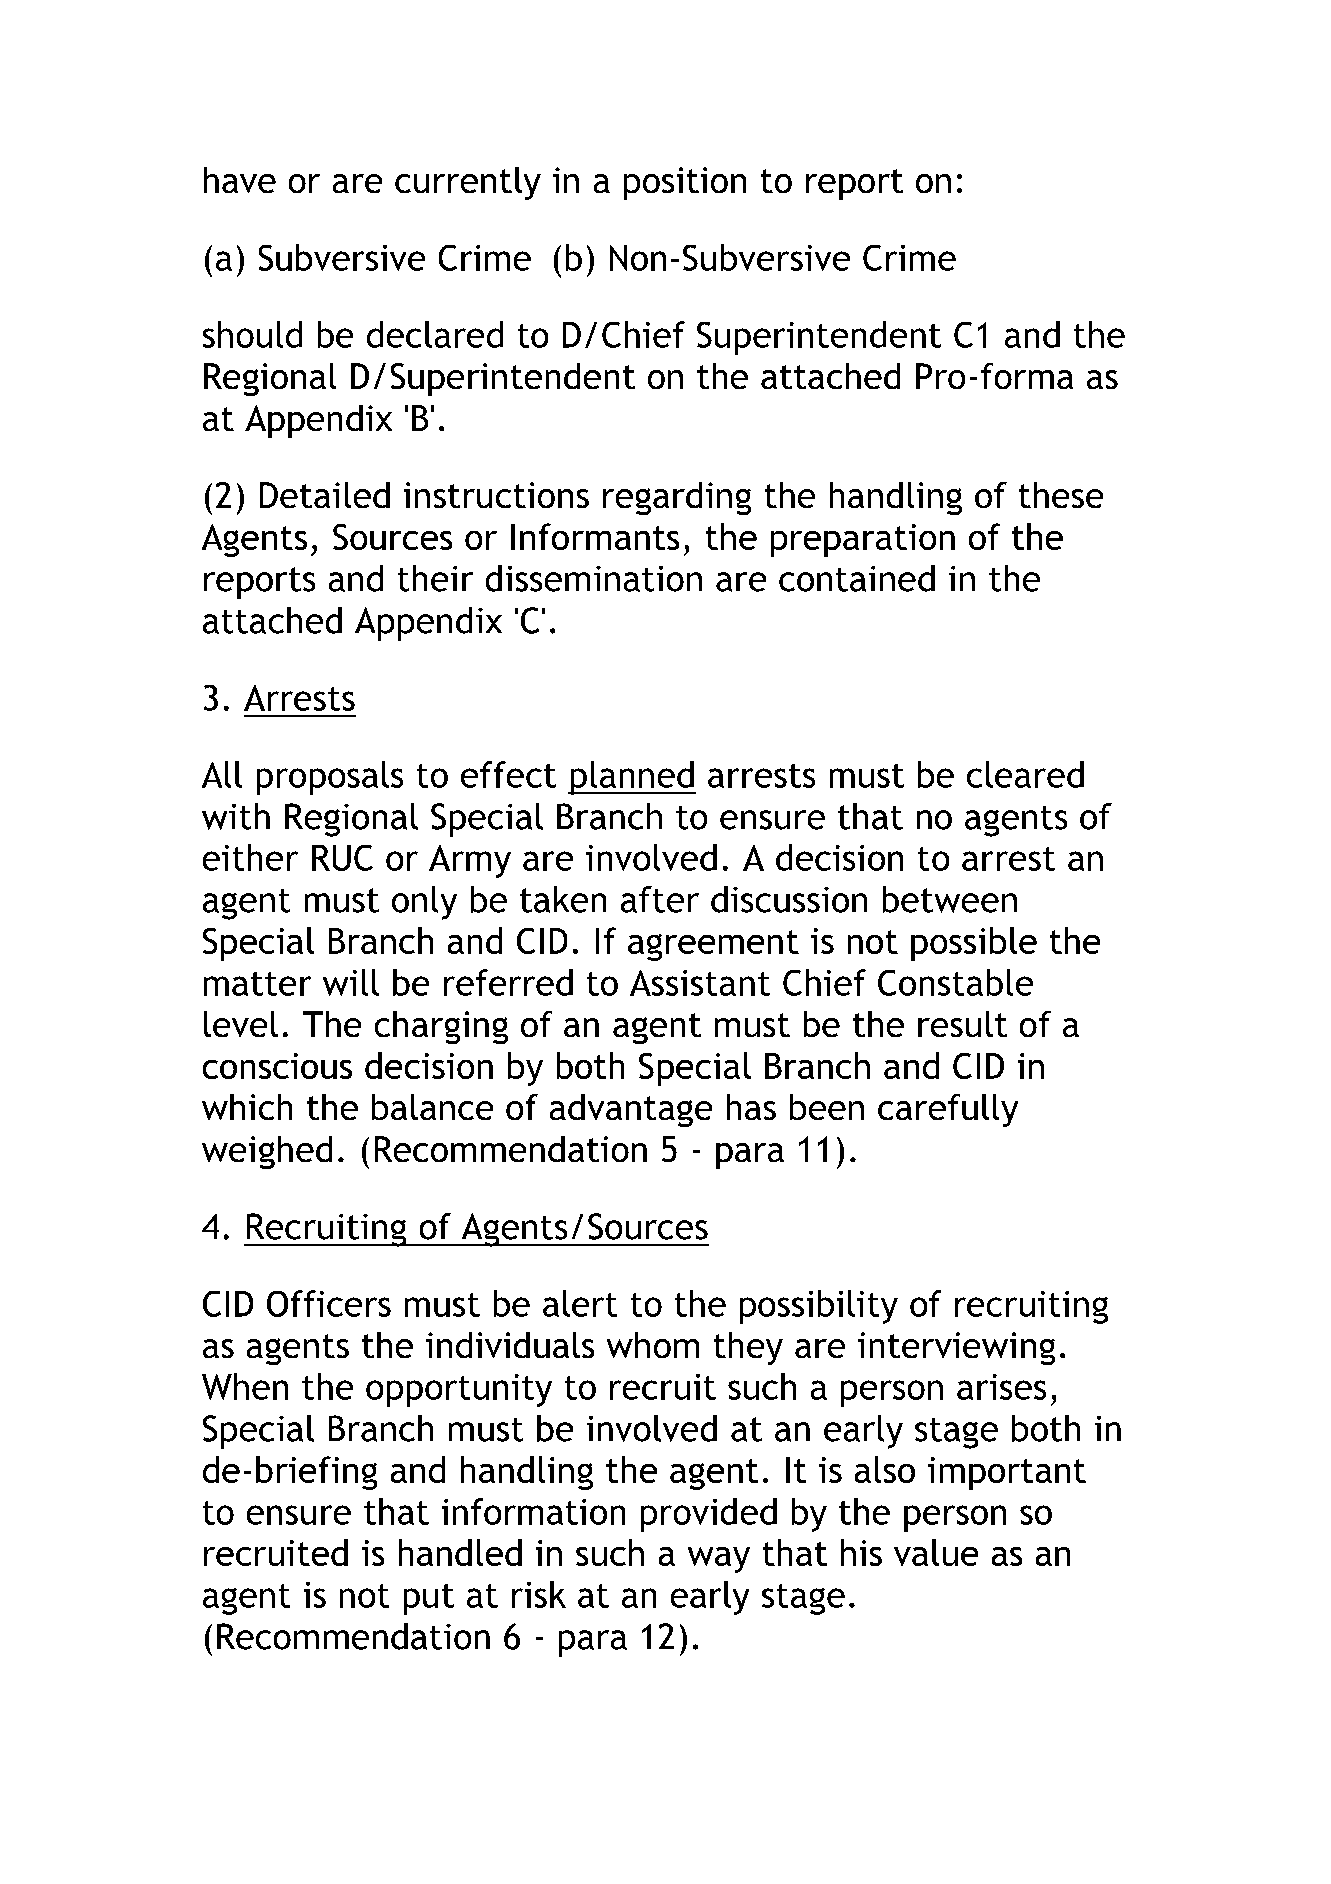 The width and height of the document is (1331, 1884). I want to click on position, so click(685, 183).
